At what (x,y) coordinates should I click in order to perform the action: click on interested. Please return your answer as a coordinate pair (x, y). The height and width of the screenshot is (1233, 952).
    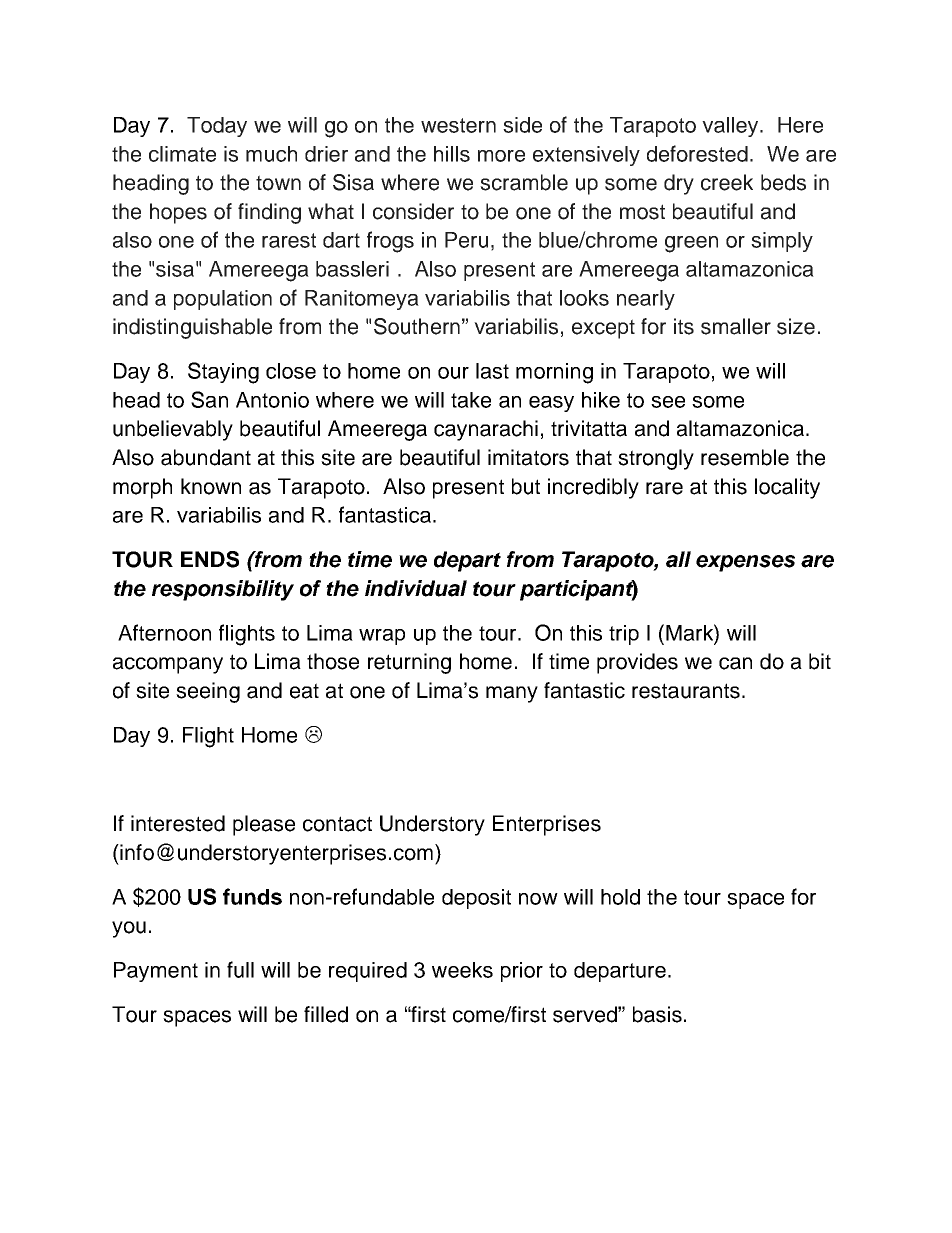
    Looking at the image, I should click on (178, 823).
